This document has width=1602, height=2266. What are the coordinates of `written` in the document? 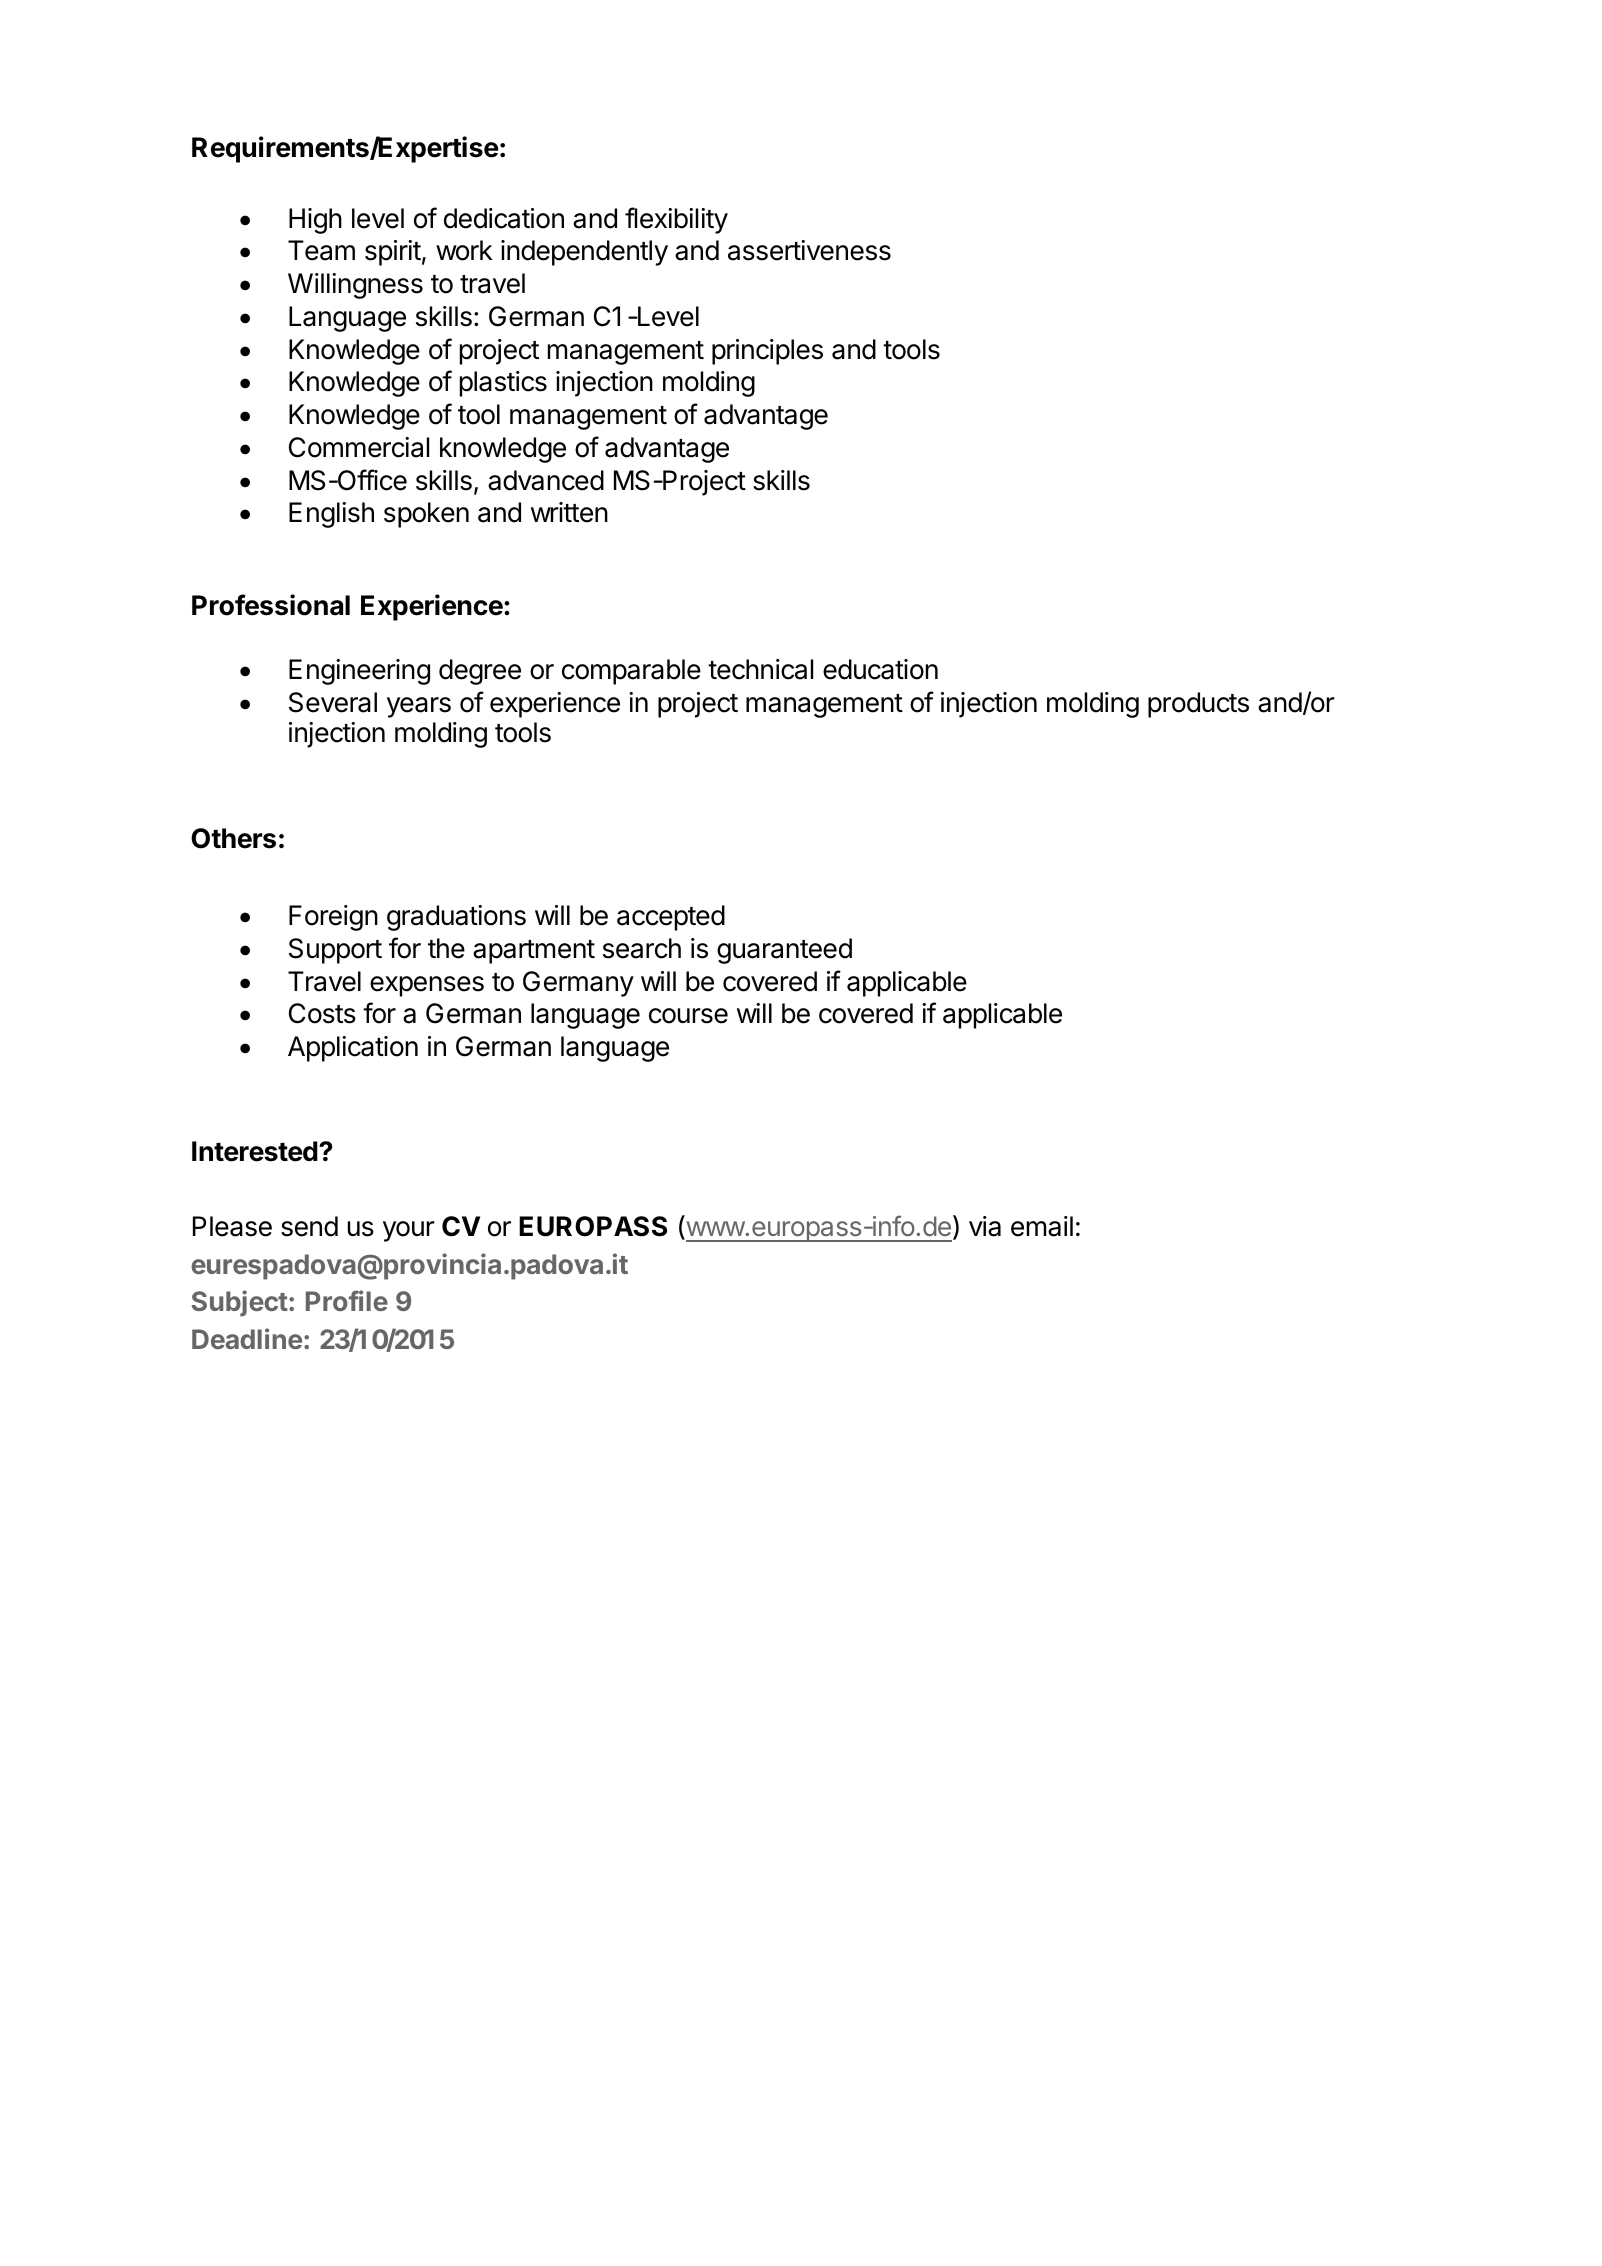 It's located at (569, 512).
